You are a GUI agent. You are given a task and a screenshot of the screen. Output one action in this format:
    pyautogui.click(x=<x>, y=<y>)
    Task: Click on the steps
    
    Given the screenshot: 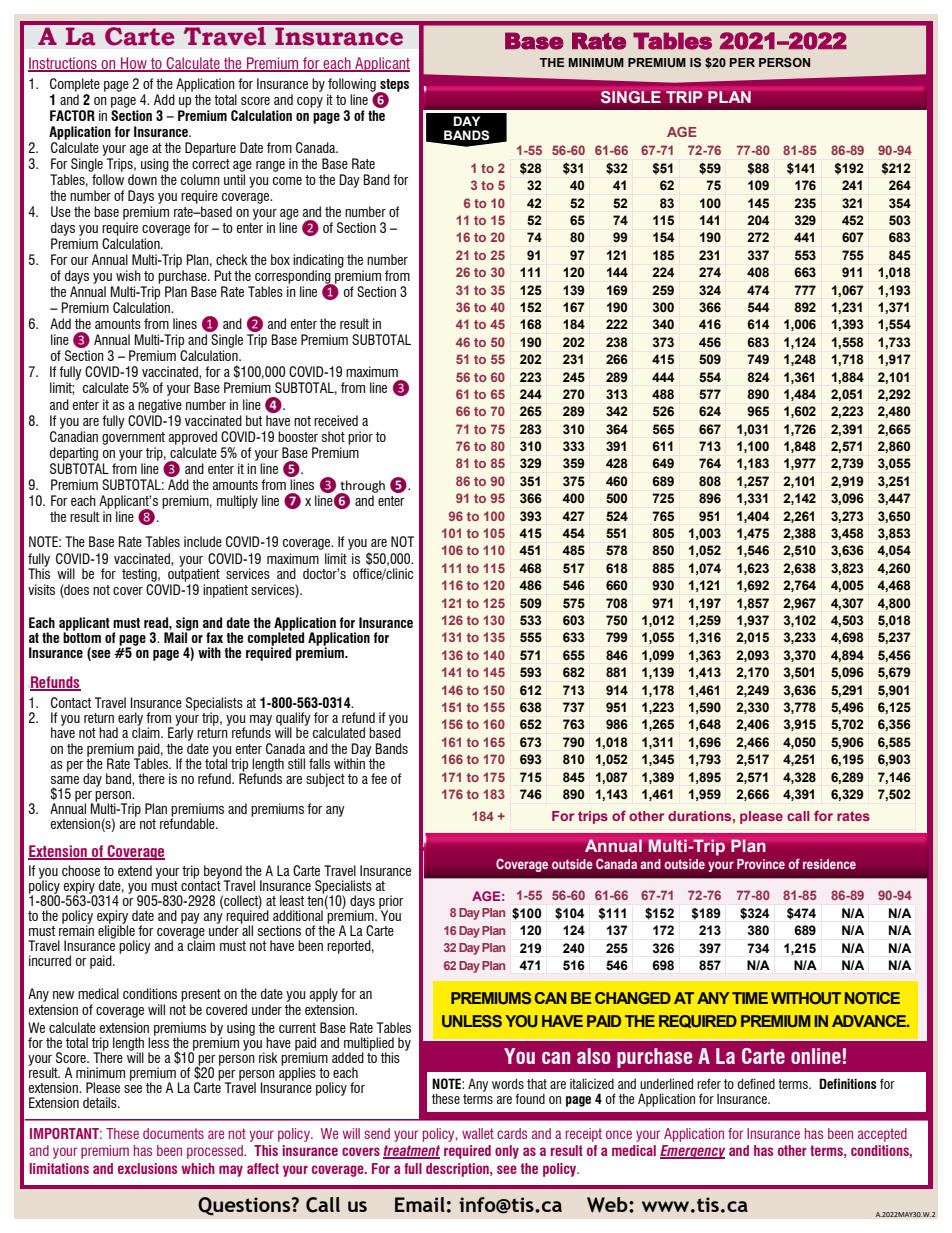 What is the action you would take?
    pyautogui.click(x=393, y=86)
